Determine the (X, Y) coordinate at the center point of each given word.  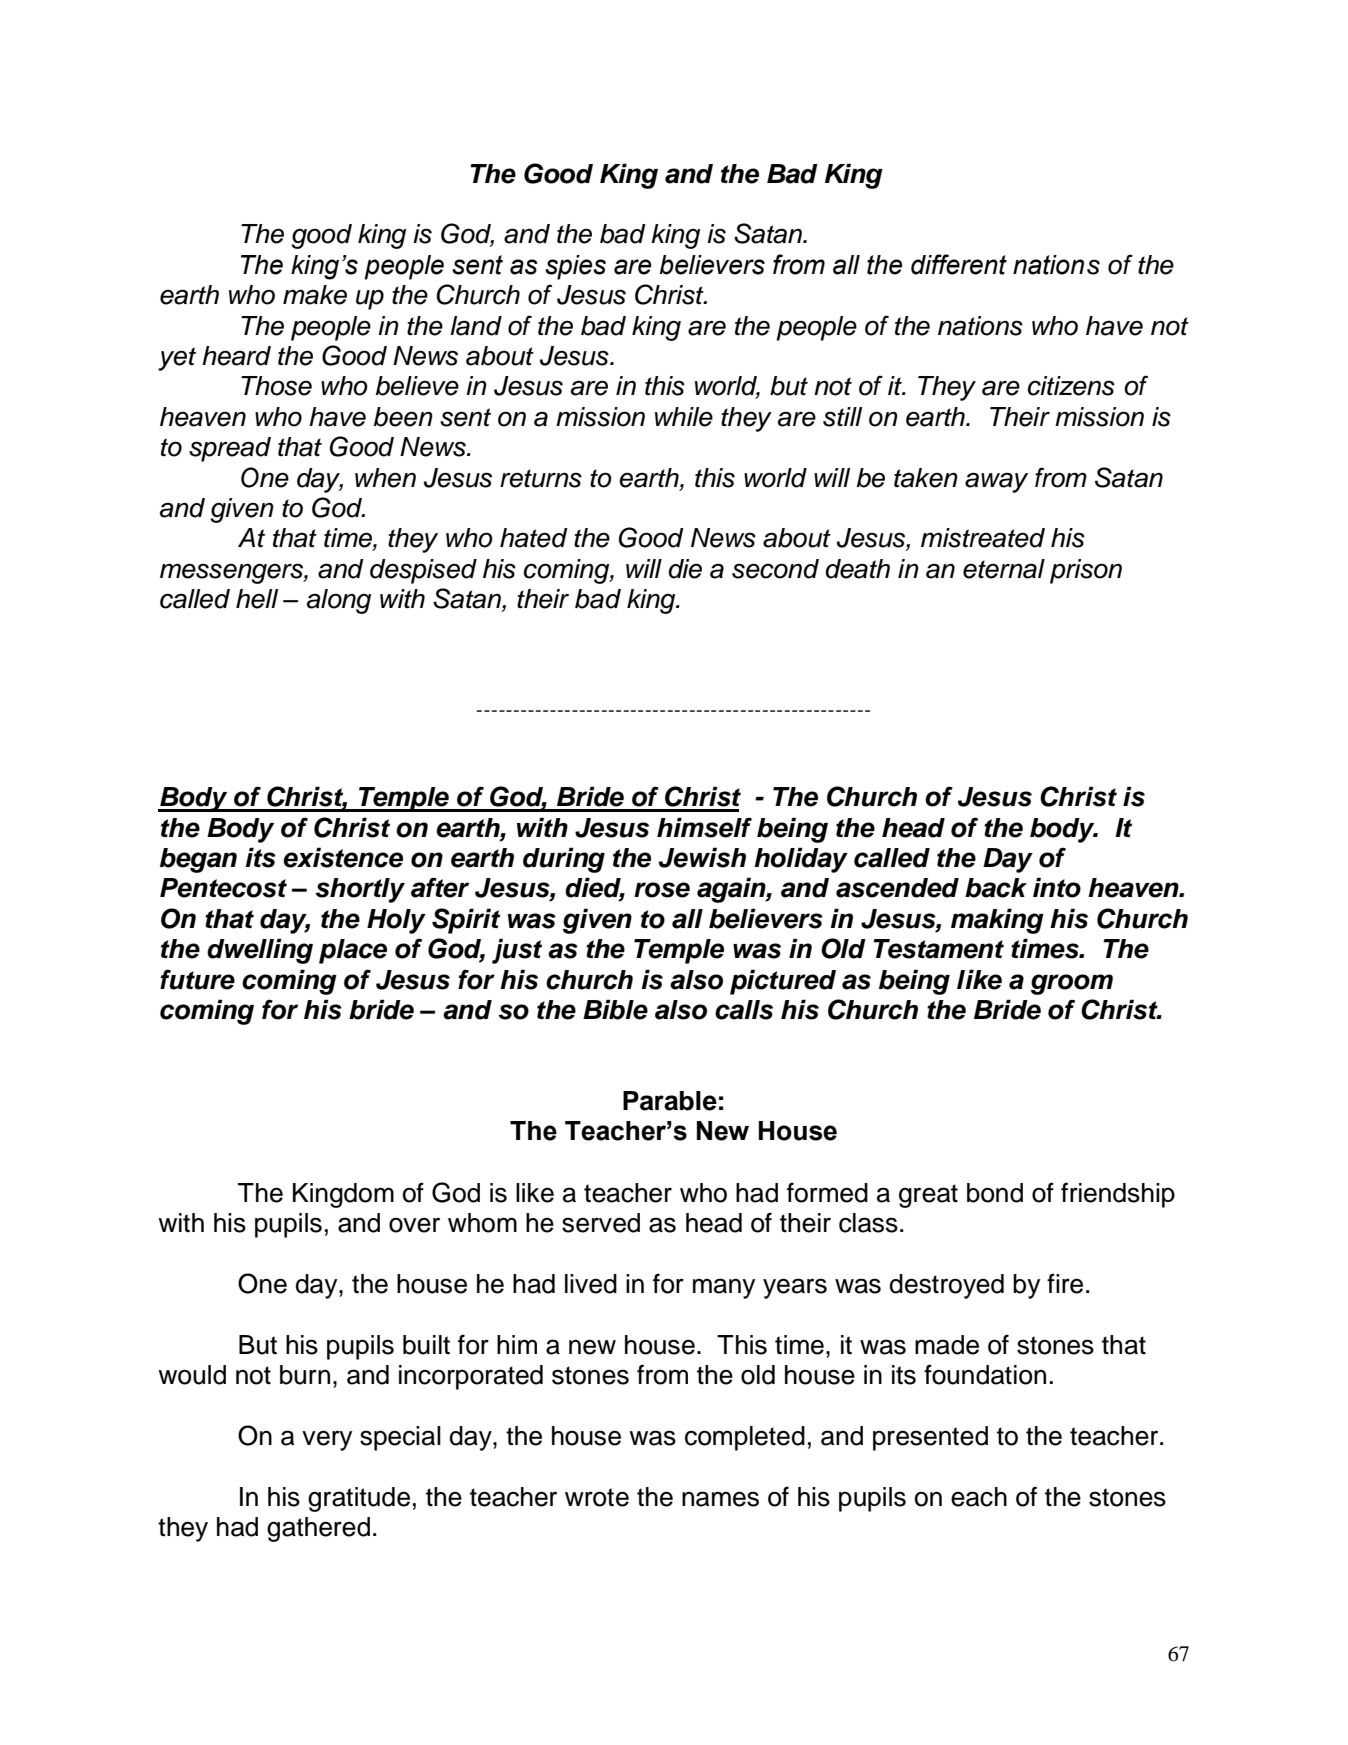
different (959, 264)
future (197, 979)
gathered (318, 1529)
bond (995, 1193)
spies (575, 267)
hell (257, 599)
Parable (670, 1101)
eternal (1004, 569)
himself (704, 827)
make (315, 295)
